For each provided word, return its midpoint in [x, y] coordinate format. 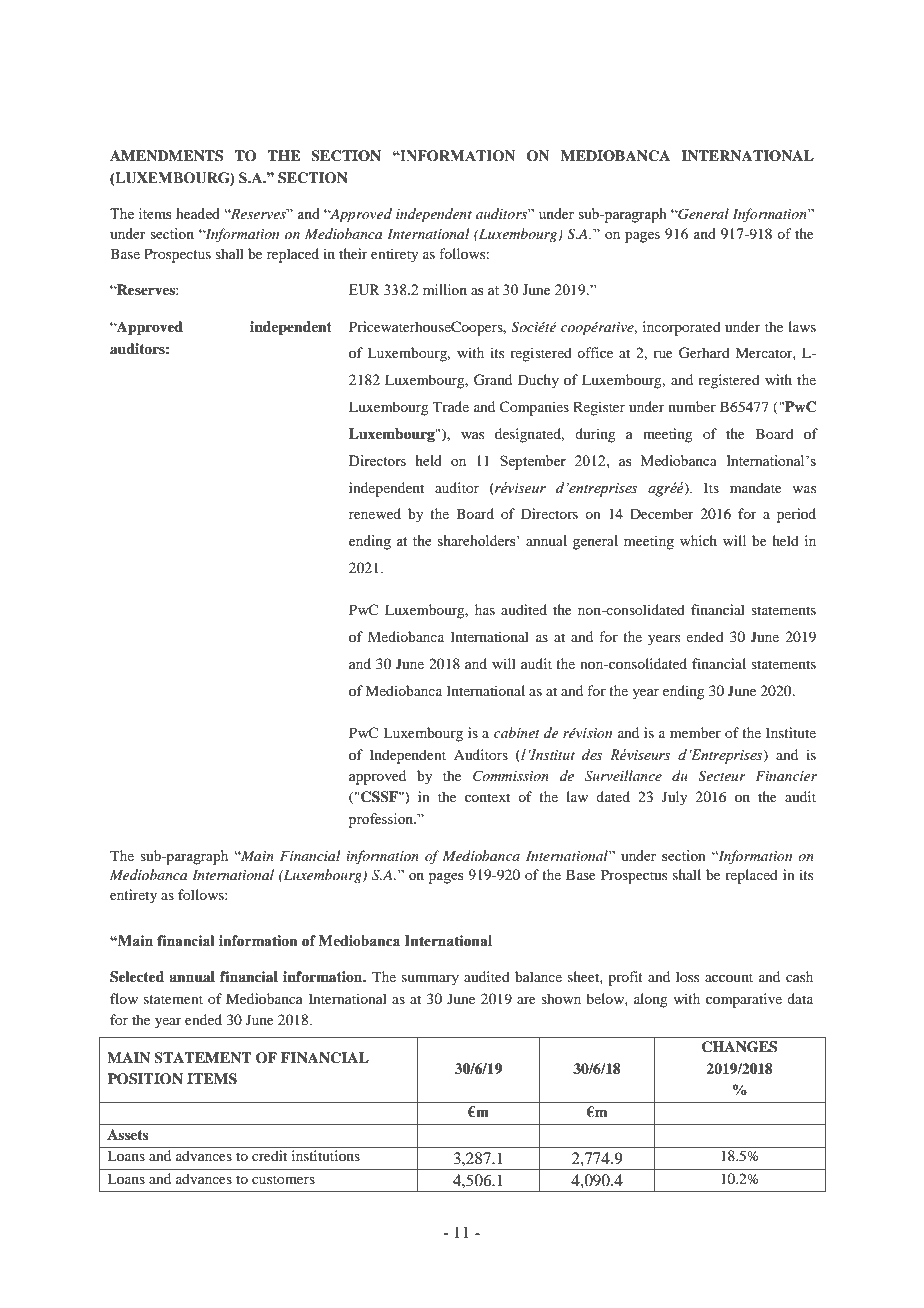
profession [382, 820]
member [695, 732]
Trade [451, 406]
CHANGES [739, 1047]
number [692, 406]
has [485, 609]
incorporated [682, 328]
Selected [137, 977]
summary [430, 980]
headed [198, 213]
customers [283, 1179]
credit [269, 1155]
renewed [375, 513]
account [729, 977]
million [445, 289]
